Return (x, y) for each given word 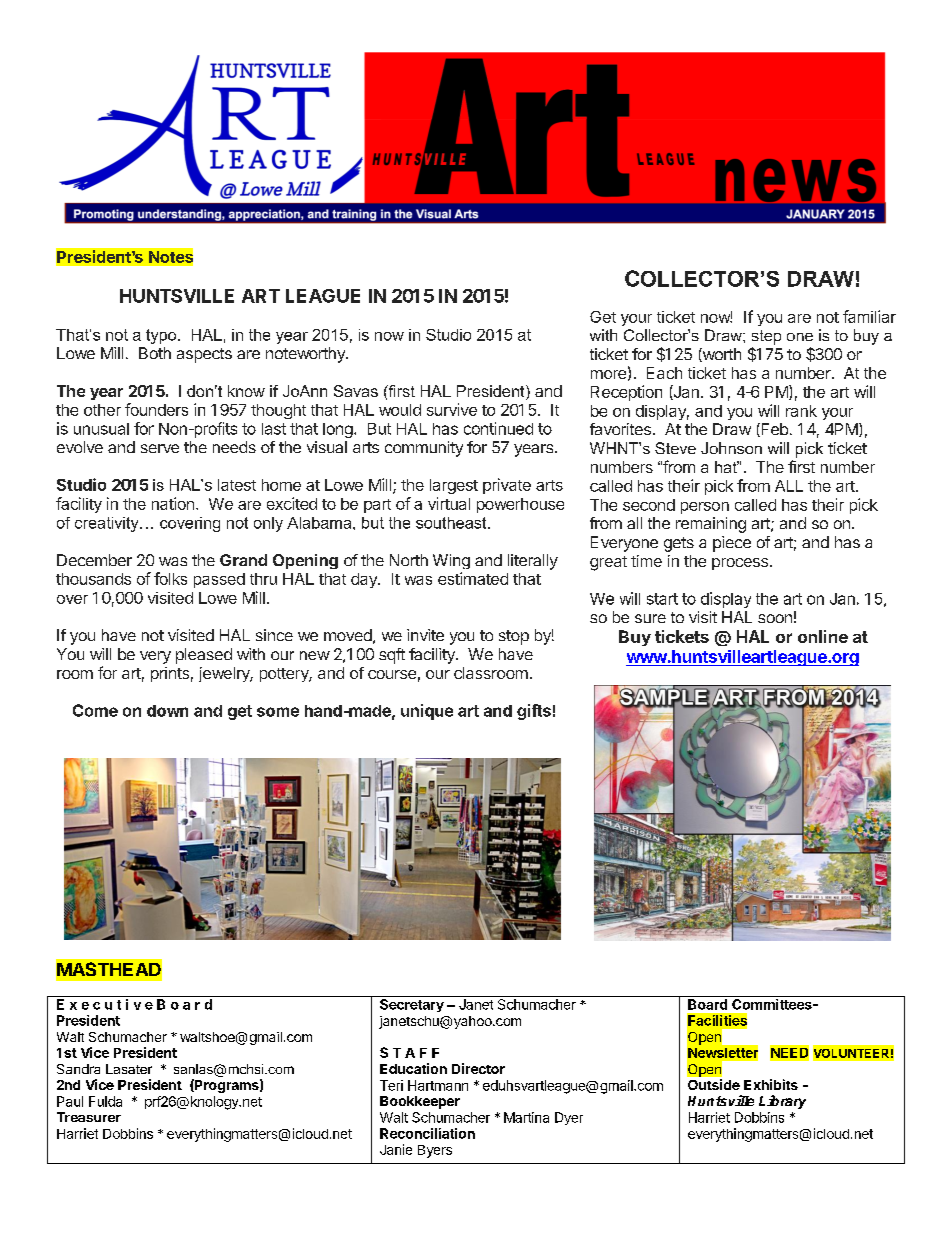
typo (162, 336)
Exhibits (771, 1084)
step (766, 337)
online (823, 636)
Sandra (78, 1069)
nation (173, 503)
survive (452, 409)
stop (514, 637)
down (167, 711)
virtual (449, 503)
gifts (534, 712)
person (705, 508)
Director (478, 1068)
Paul (70, 1101)
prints (170, 674)
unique (427, 712)
